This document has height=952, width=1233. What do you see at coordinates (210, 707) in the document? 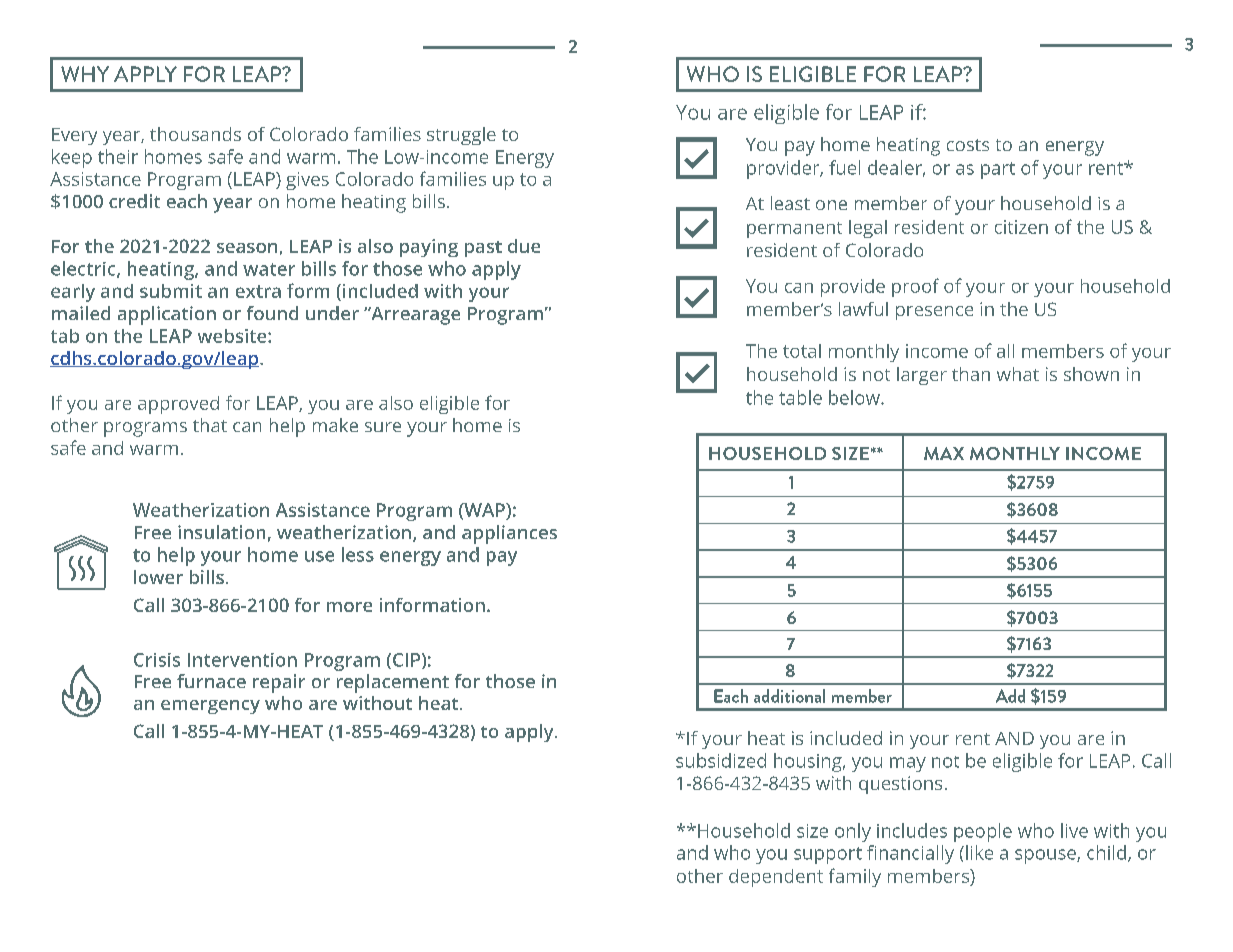
I see `emergency` at bounding box center [210, 707].
